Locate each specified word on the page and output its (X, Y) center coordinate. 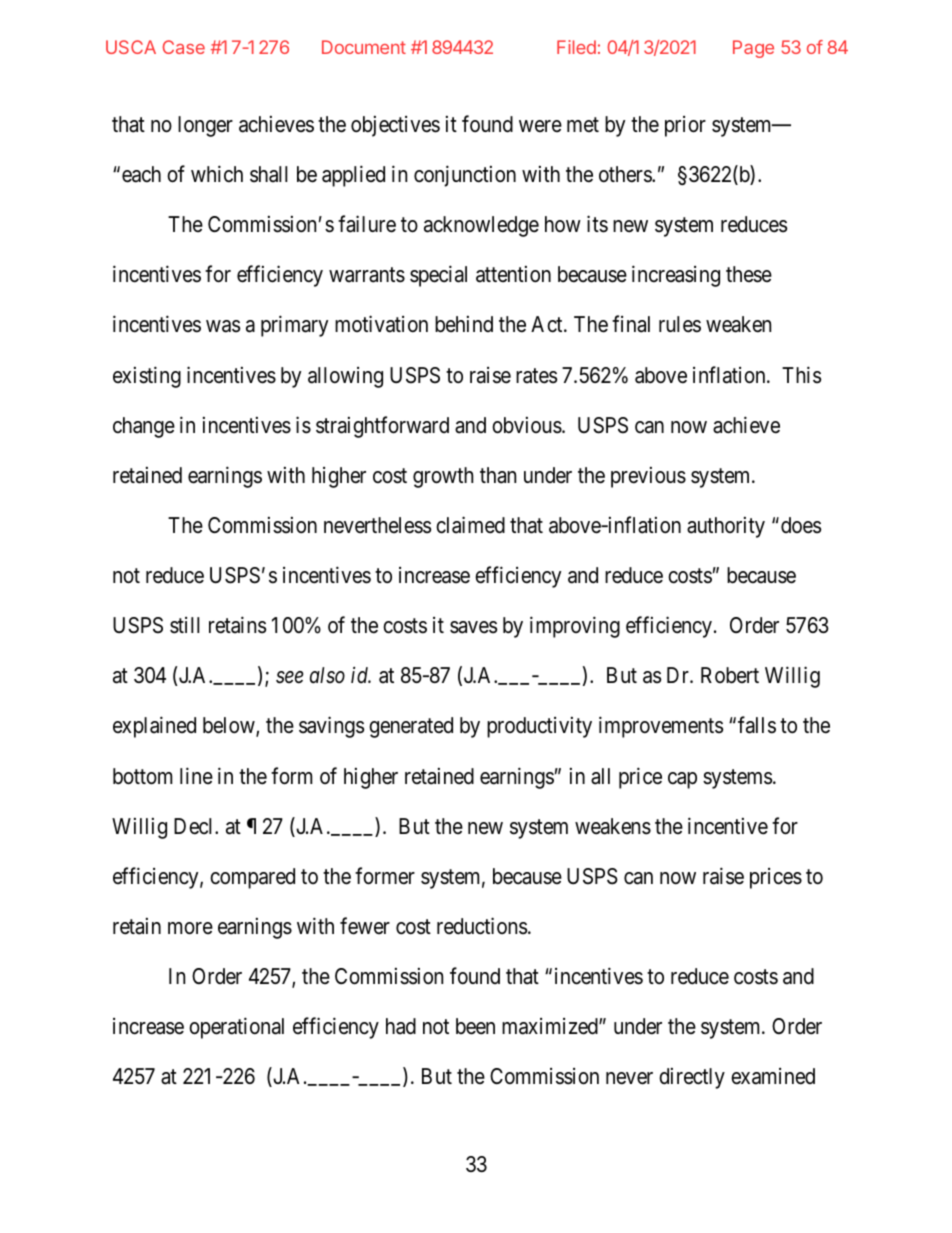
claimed (470, 525)
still (184, 625)
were (540, 126)
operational (236, 1028)
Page (753, 49)
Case (184, 47)
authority (726, 527)
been (475, 1026)
